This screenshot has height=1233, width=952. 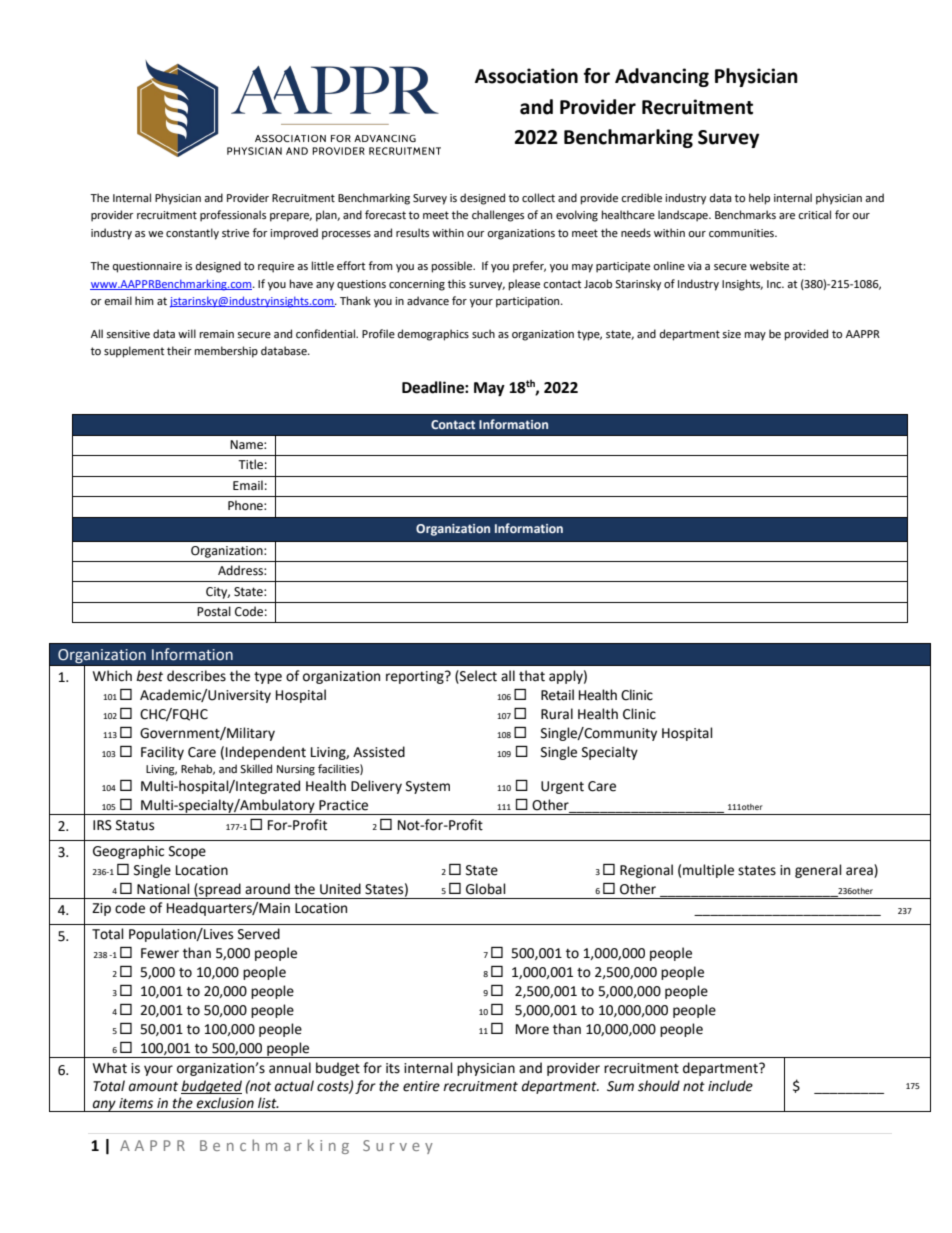 I want to click on Advancing, so click(x=662, y=77).
